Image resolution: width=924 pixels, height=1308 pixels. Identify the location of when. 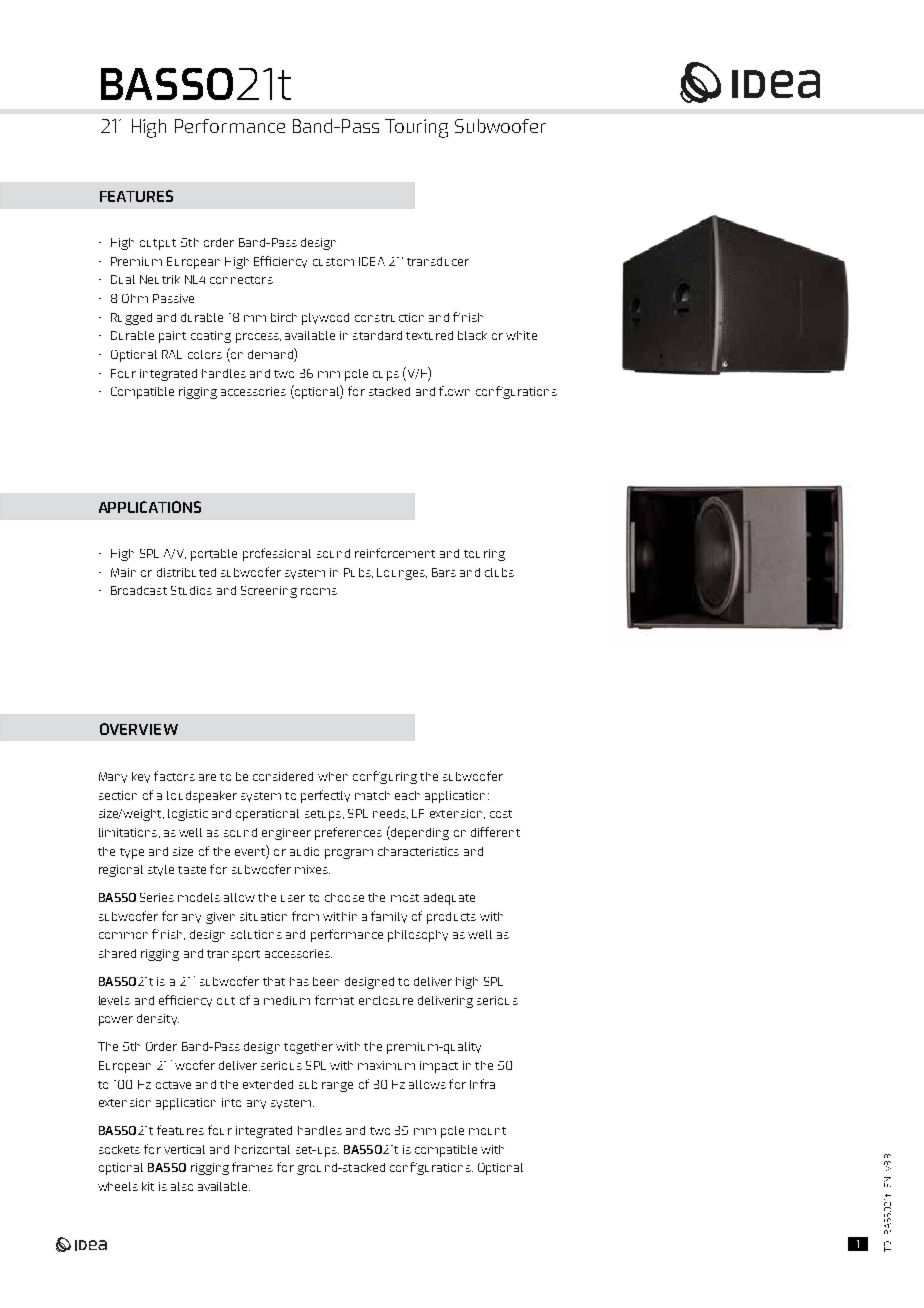
(333, 776).
